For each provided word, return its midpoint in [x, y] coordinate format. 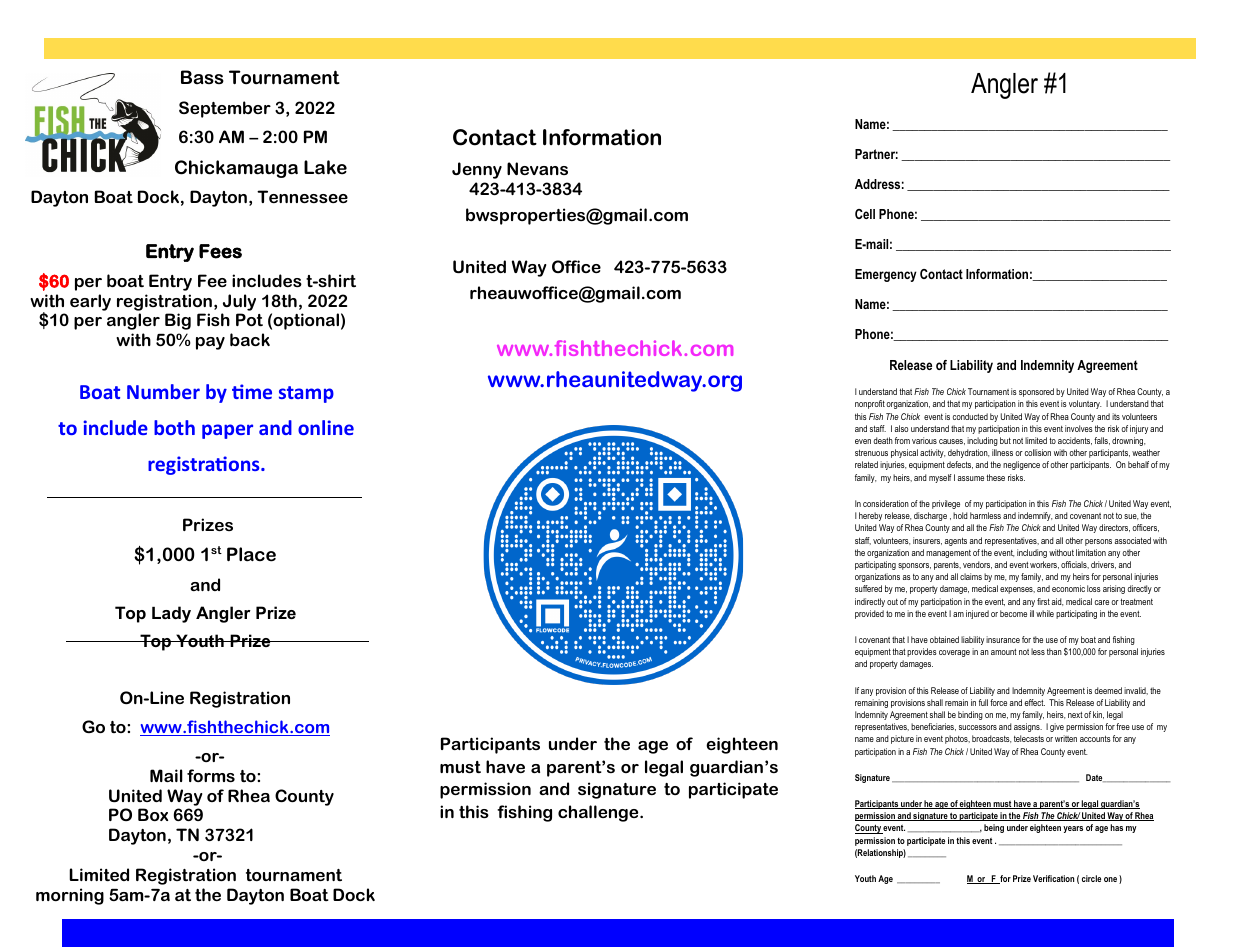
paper [227, 431]
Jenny [477, 170]
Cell [865, 214]
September [225, 109]
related [866, 464]
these [995, 477]
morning [70, 896]
